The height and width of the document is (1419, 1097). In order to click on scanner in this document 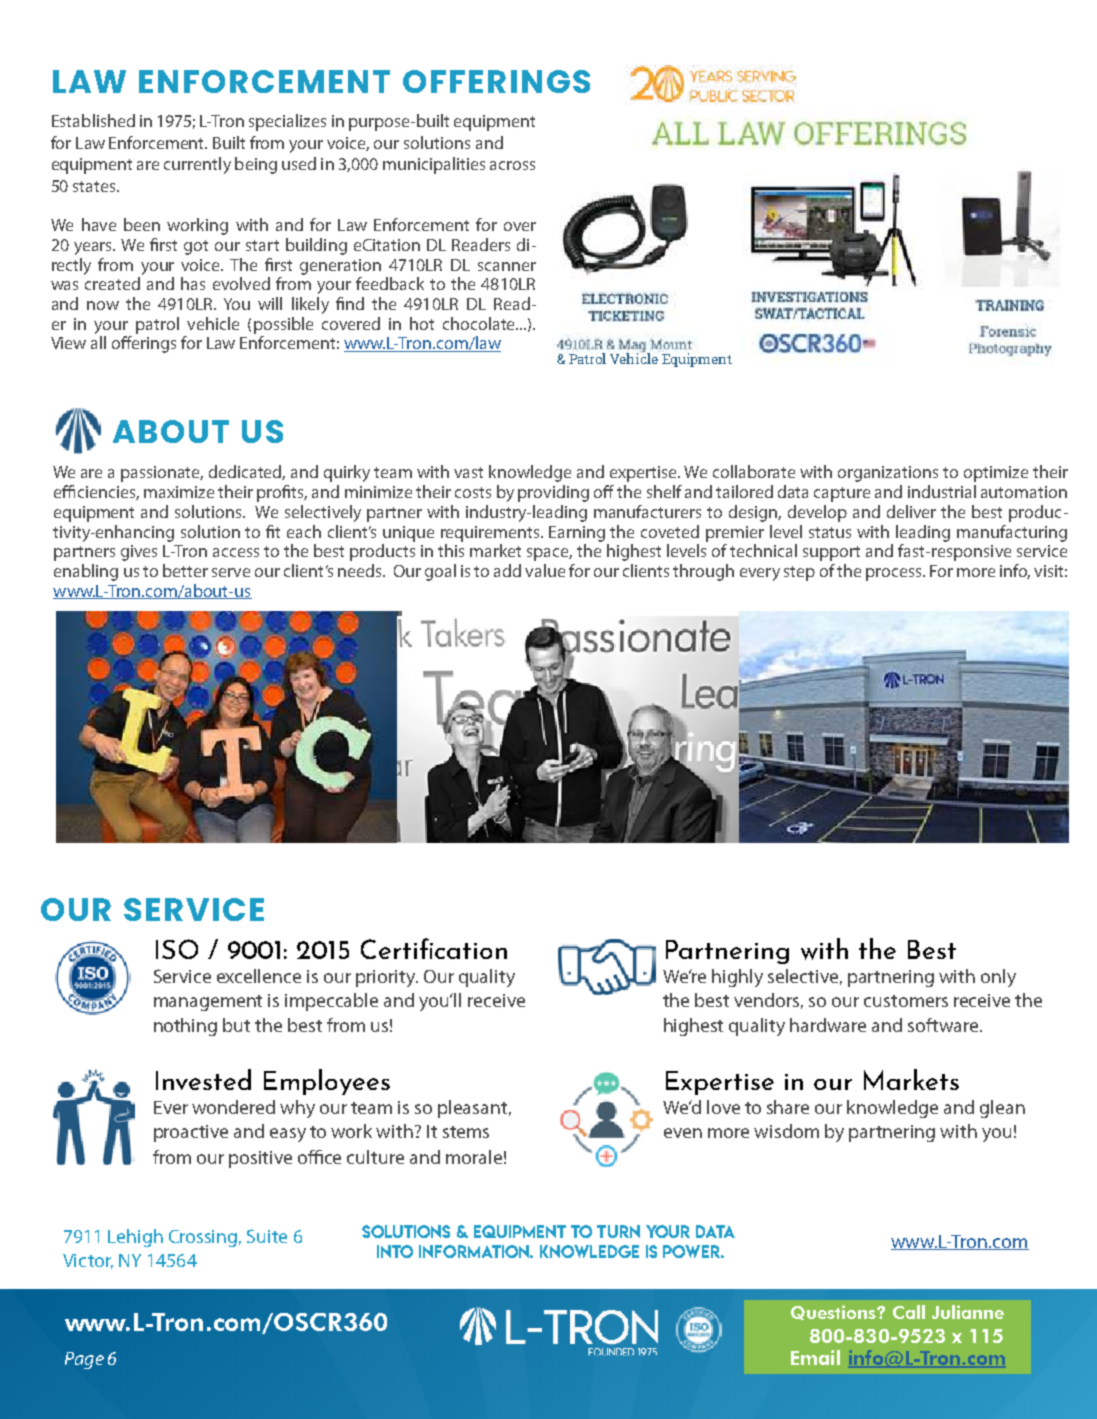, I will do `click(507, 266)`.
